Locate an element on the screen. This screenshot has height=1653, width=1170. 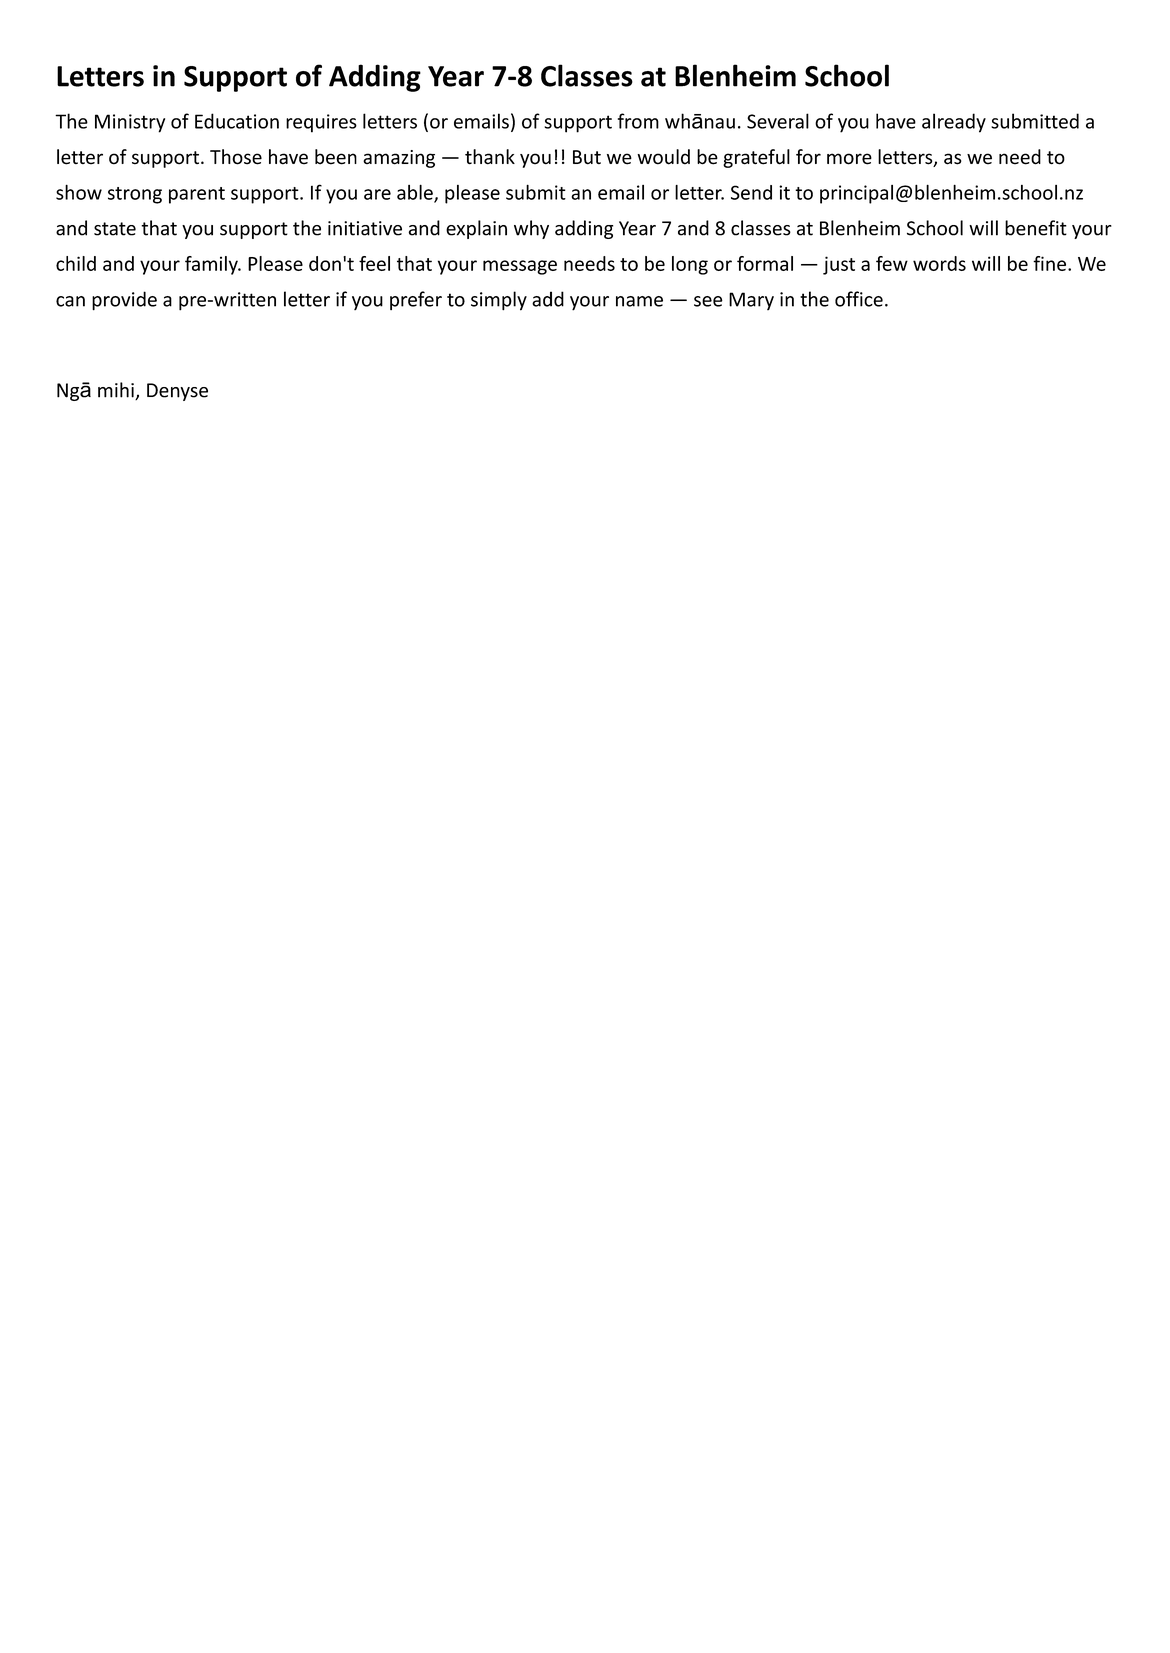
benefit is located at coordinates (1036, 228).
